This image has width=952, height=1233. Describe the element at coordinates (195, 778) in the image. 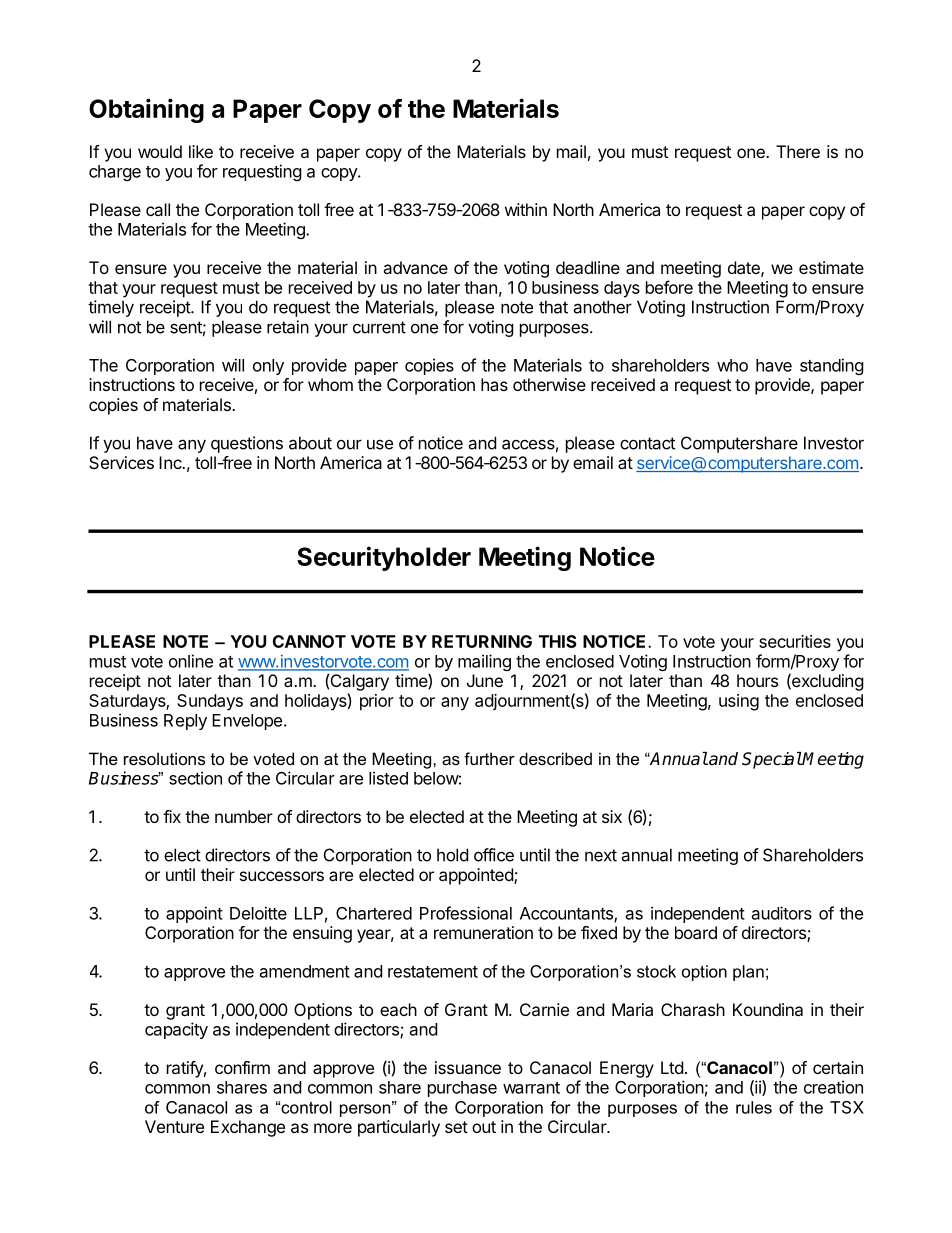

I see `section` at that location.
